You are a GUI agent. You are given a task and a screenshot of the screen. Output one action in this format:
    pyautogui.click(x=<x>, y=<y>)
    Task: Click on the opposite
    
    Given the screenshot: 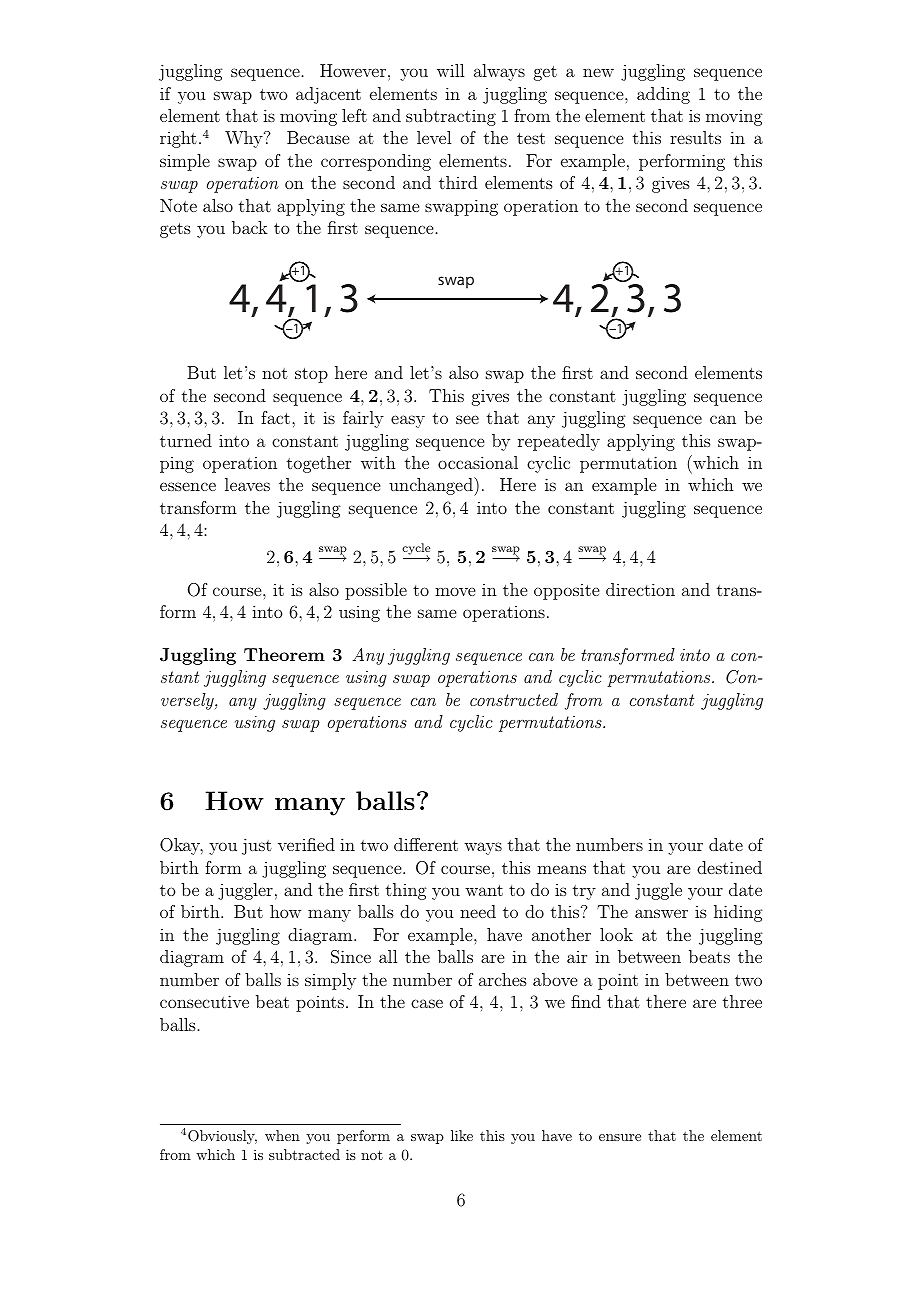 What is the action you would take?
    pyautogui.click(x=566, y=591)
